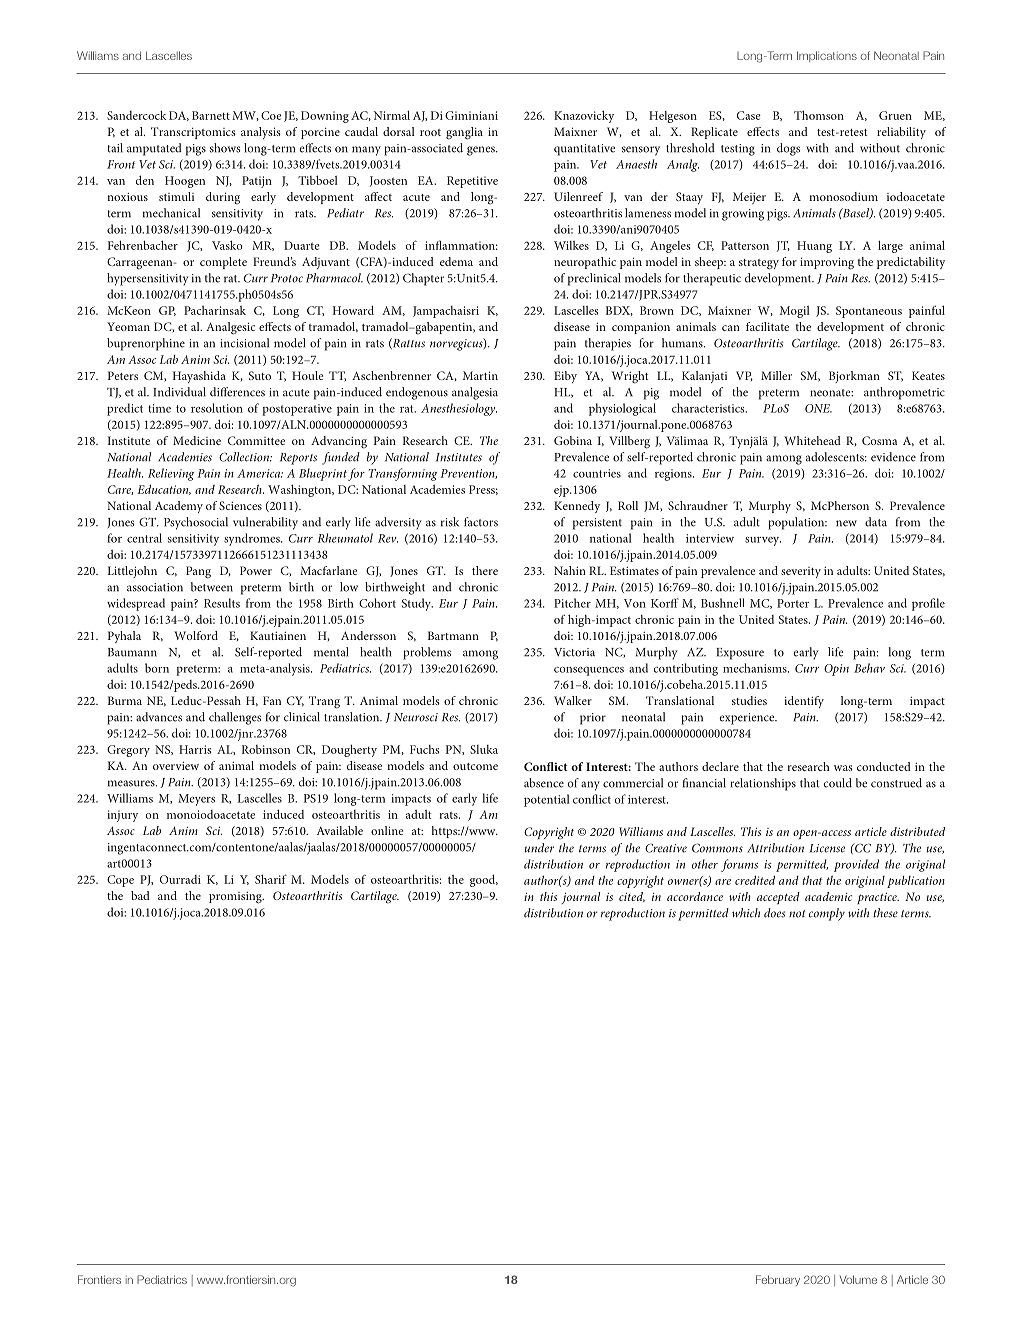 This screenshot has width=1022, height=1339. I want to click on promising, so click(236, 898).
